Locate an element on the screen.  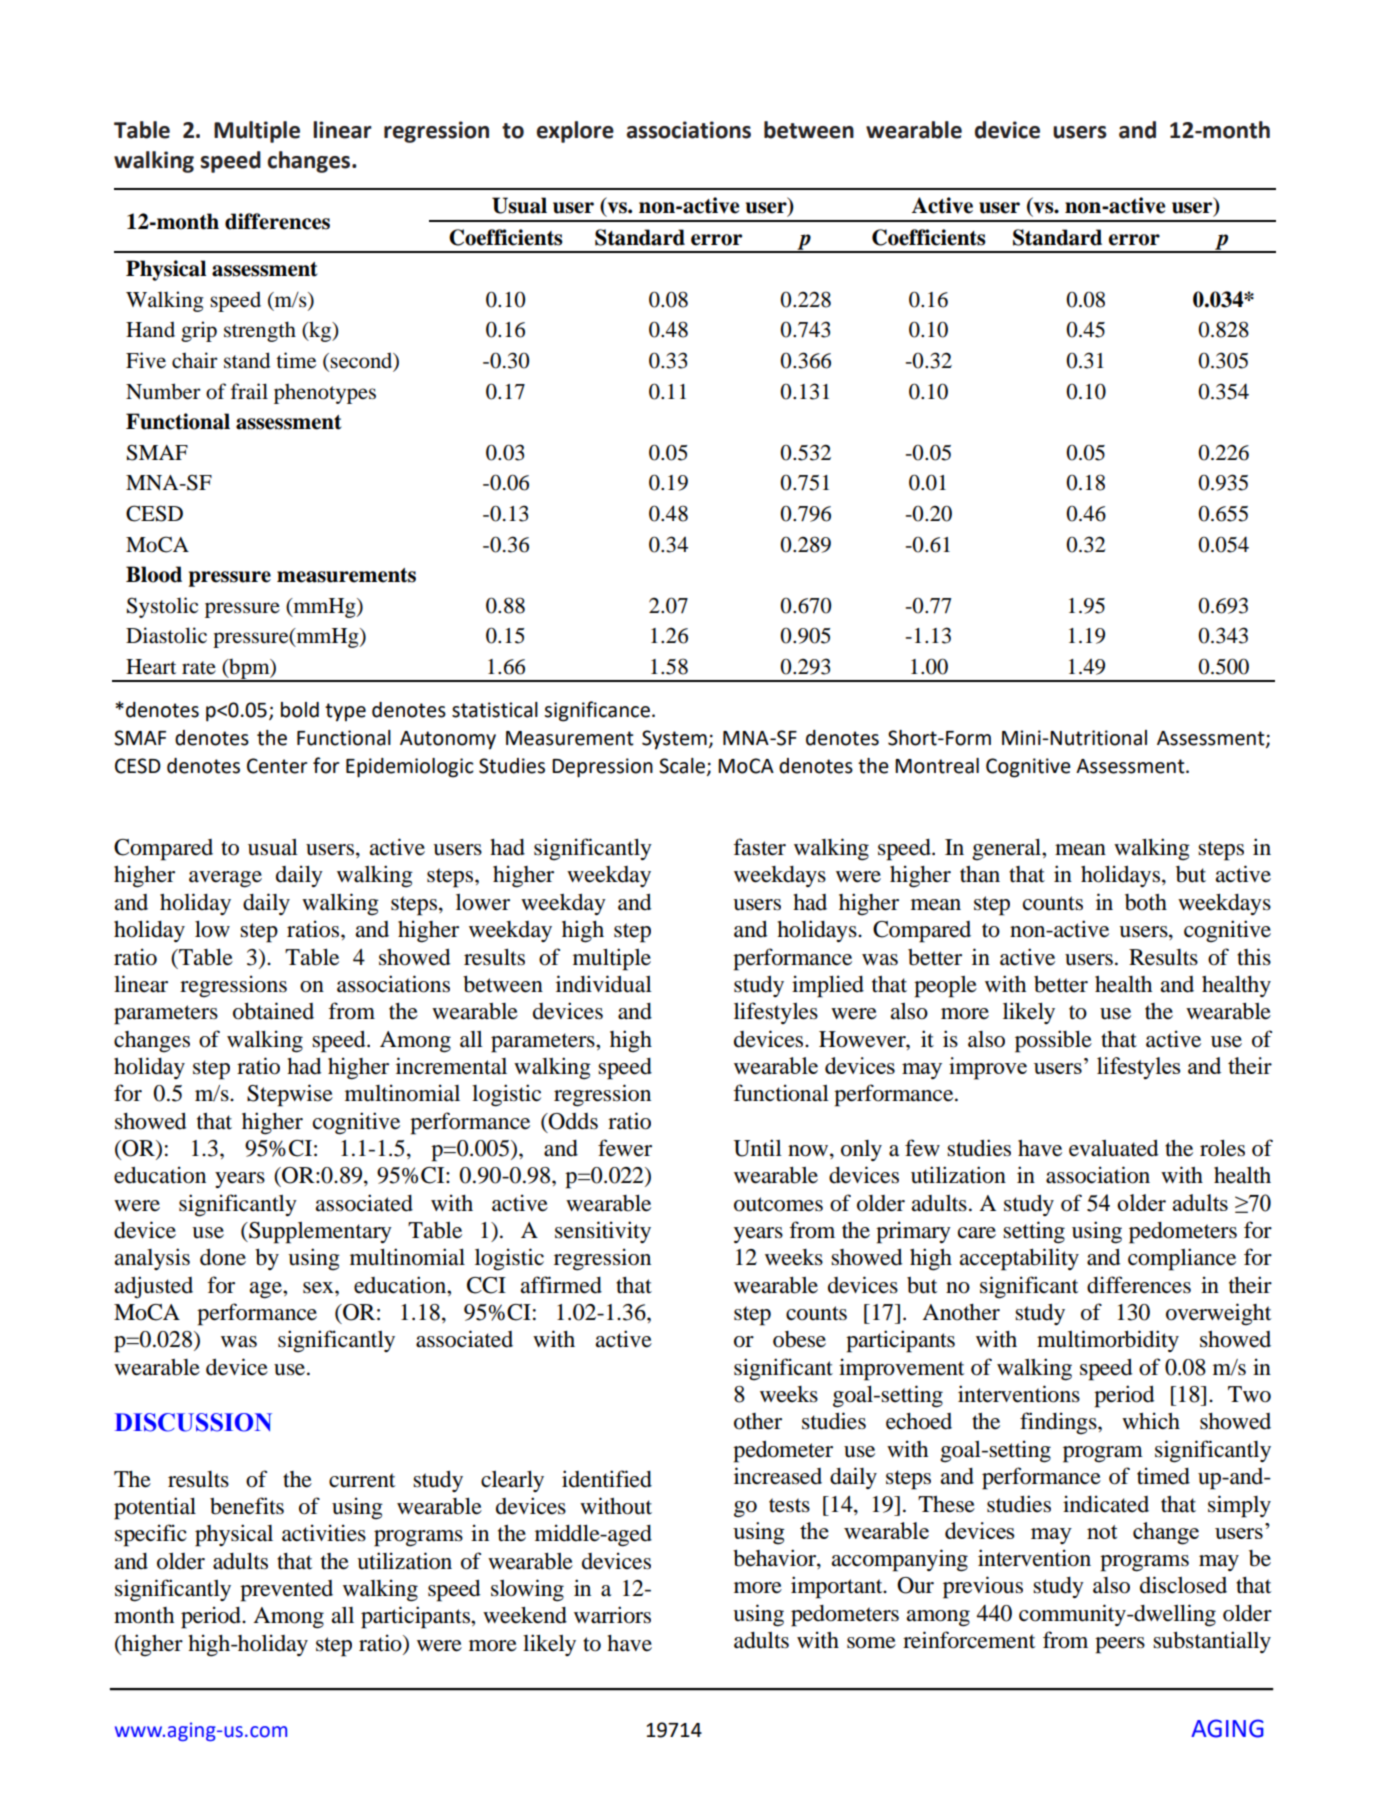
compliance is located at coordinates (1182, 1259).
